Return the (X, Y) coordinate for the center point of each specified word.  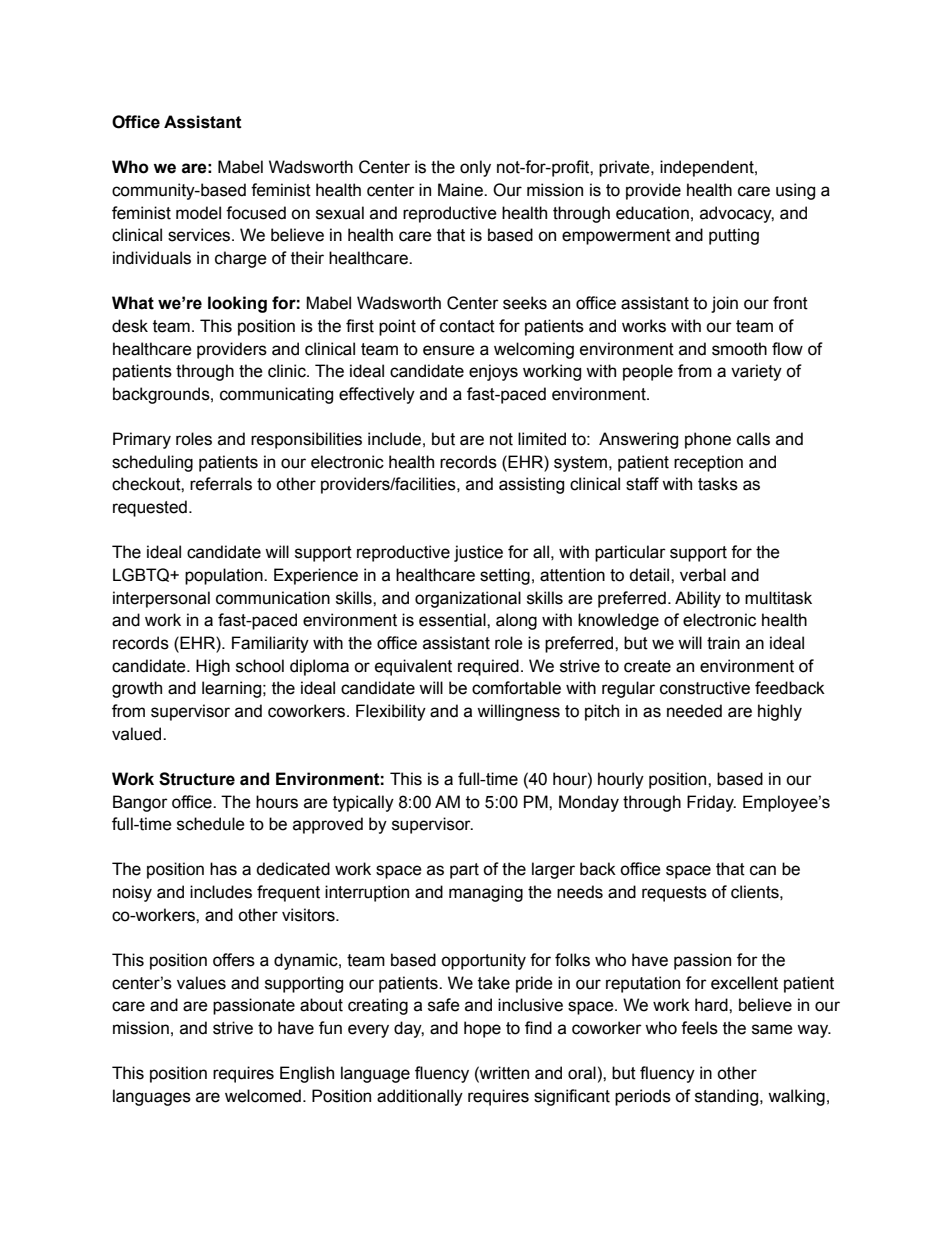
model (198, 213)
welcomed (263, 1096)
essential (453, 620)
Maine (461, 190)
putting (734, 236)
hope (482, 1029)
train (723, 643)
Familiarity (270, 644)
